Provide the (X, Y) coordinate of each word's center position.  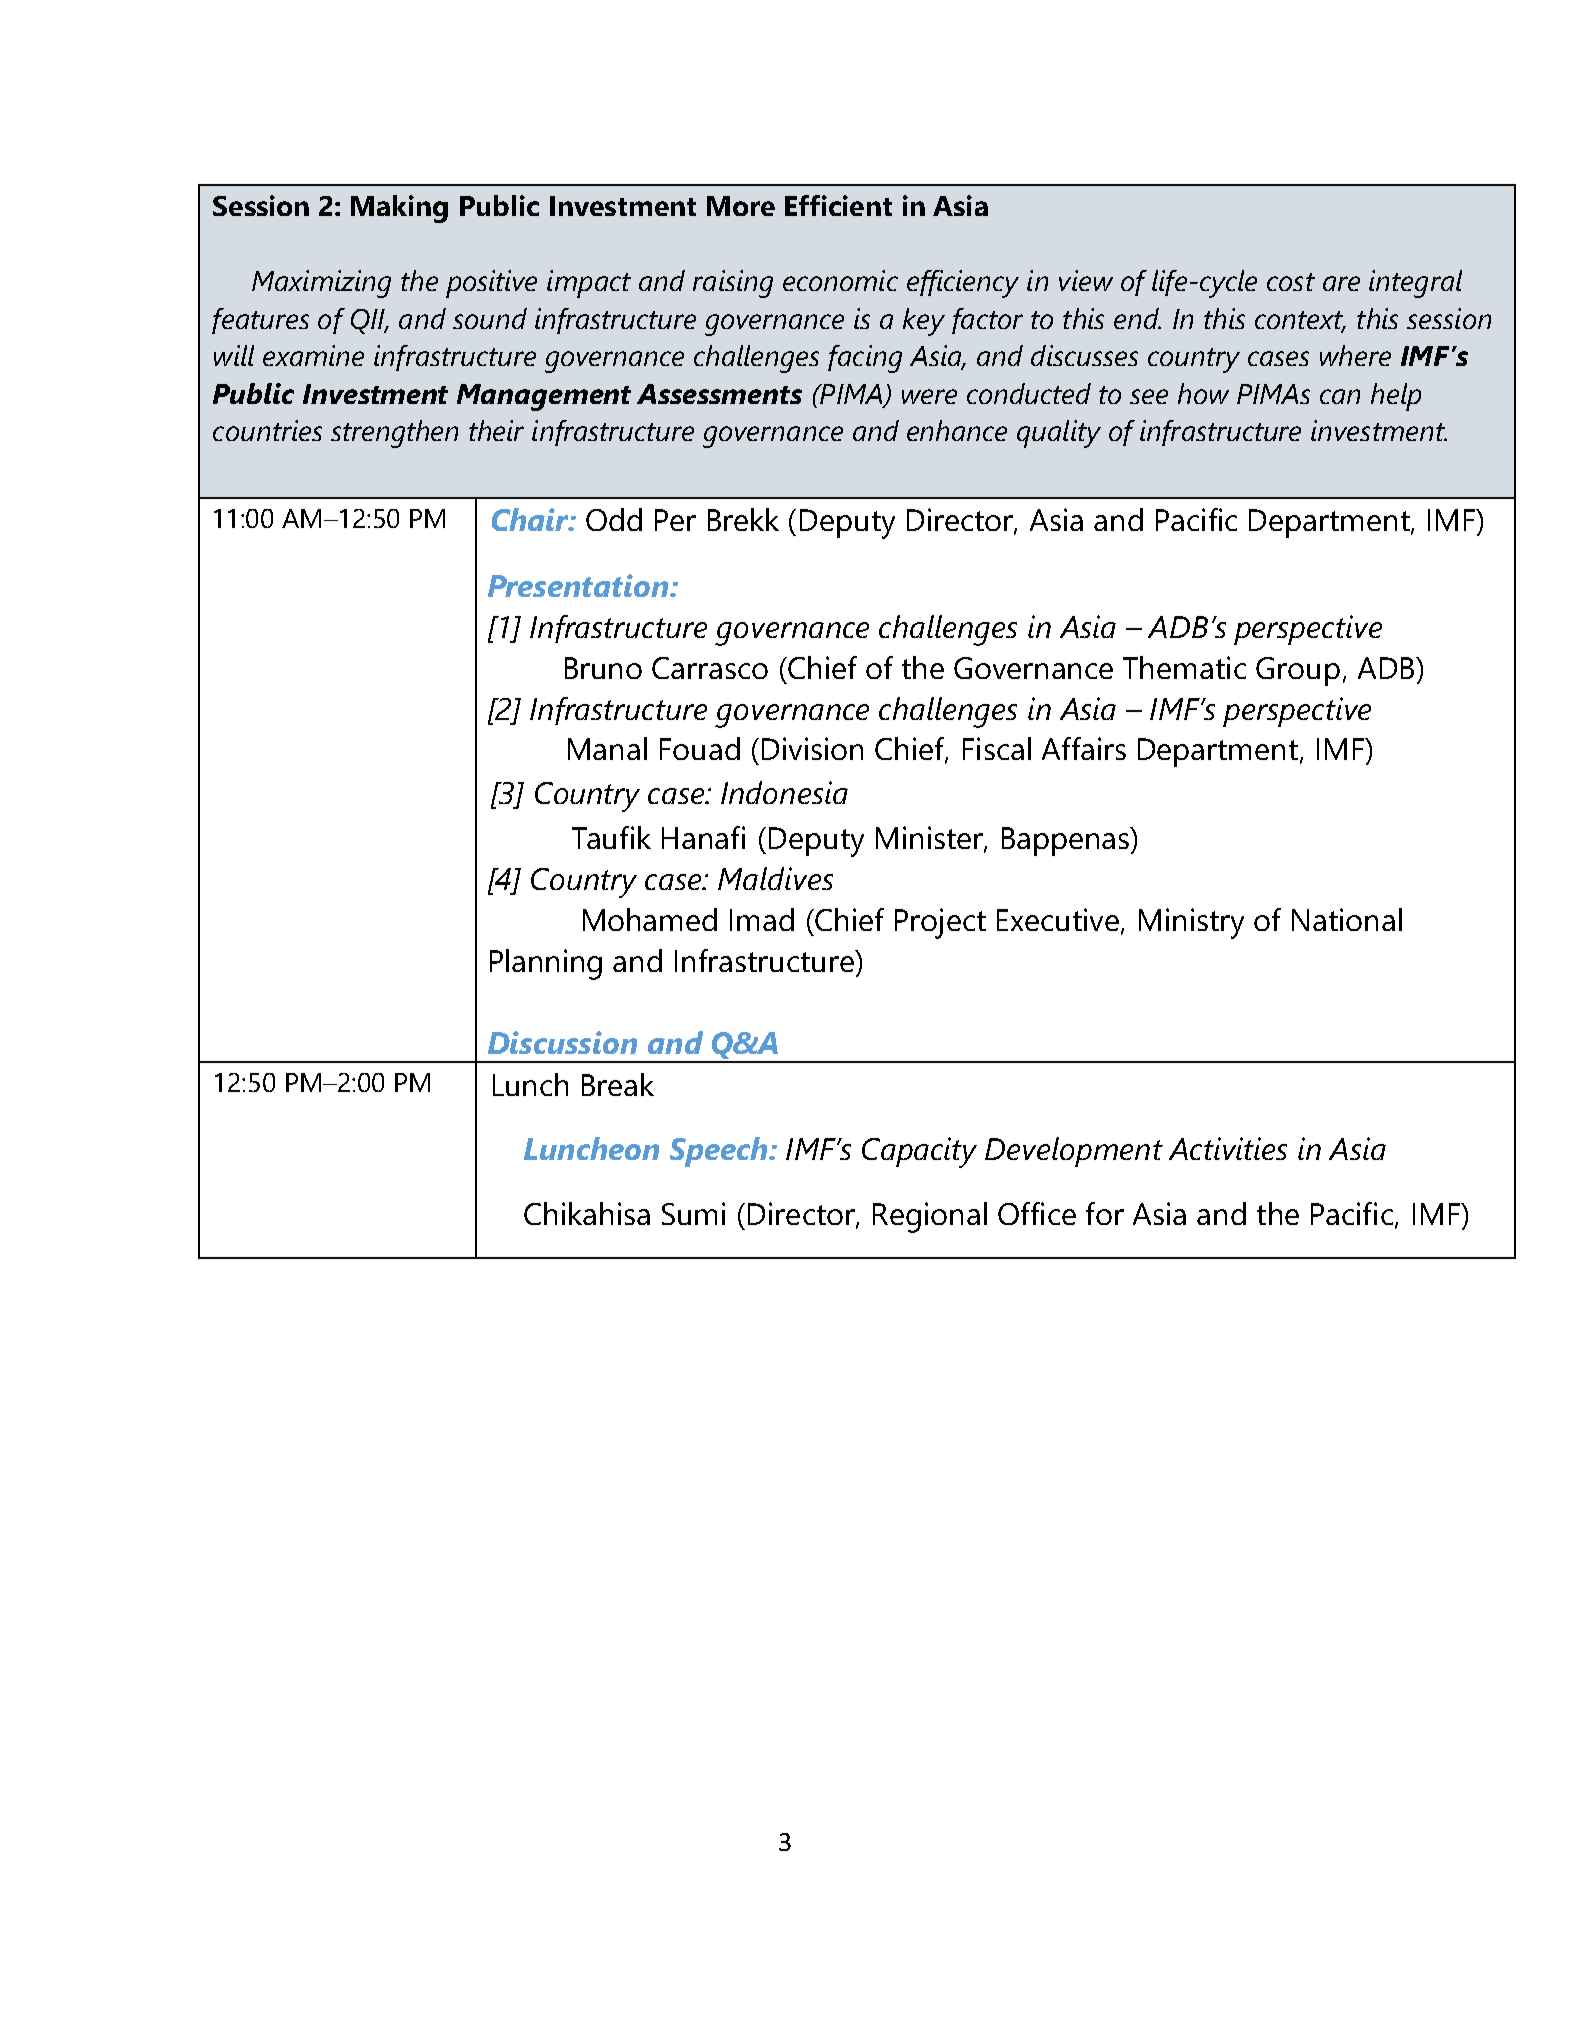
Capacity (919, 1152)
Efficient (838, 205)
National (1347, 919)
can (1340, 396)
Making (399, 209)
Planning (546, 964)
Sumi (693, 1213)
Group (1298, 671)
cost (1291, 282)
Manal (607, 748)
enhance (957, 430)
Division (812, 748)
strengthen (394, 434)
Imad (762, 919)
